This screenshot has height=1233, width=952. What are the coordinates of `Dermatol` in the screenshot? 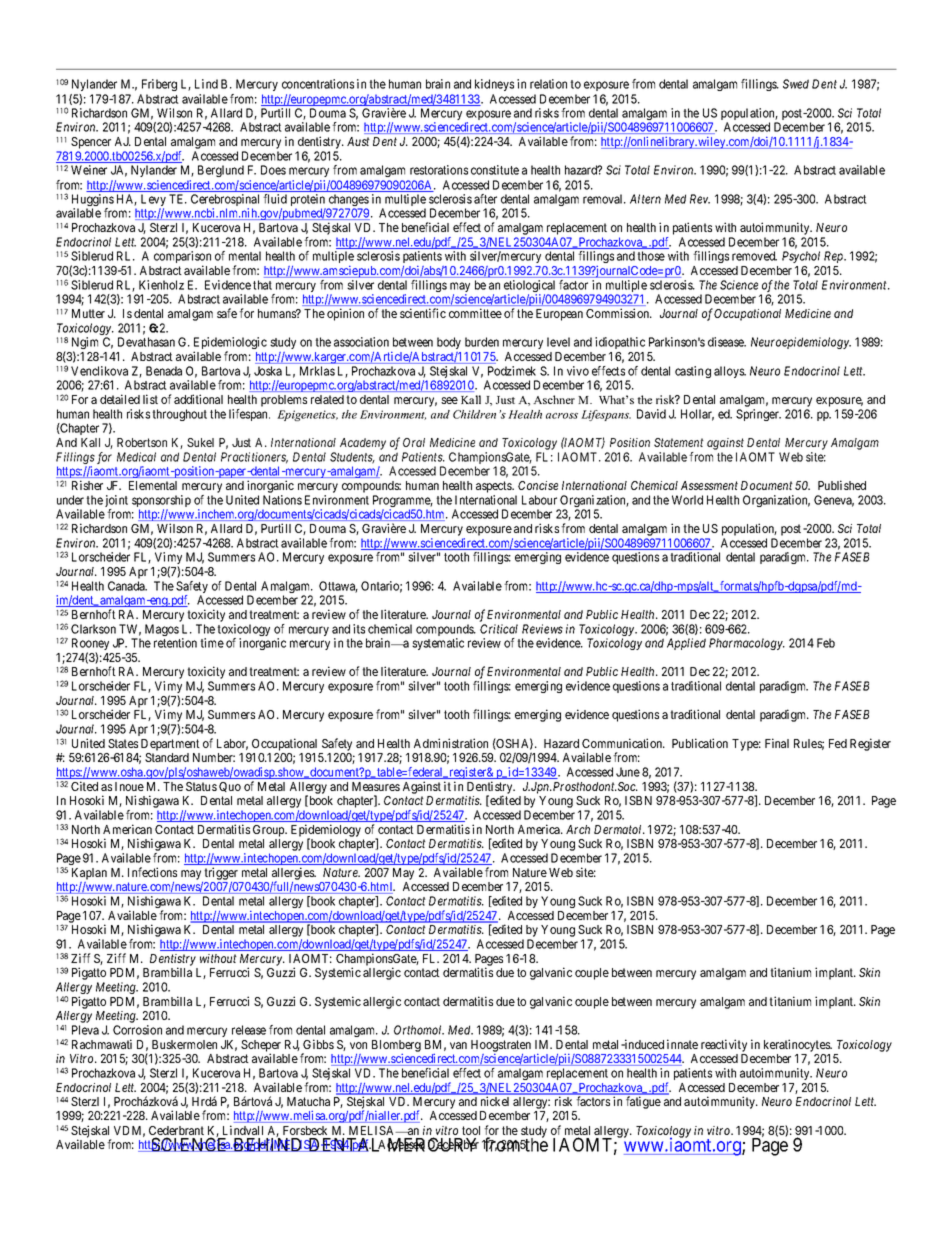 It's located at (619, 829).
